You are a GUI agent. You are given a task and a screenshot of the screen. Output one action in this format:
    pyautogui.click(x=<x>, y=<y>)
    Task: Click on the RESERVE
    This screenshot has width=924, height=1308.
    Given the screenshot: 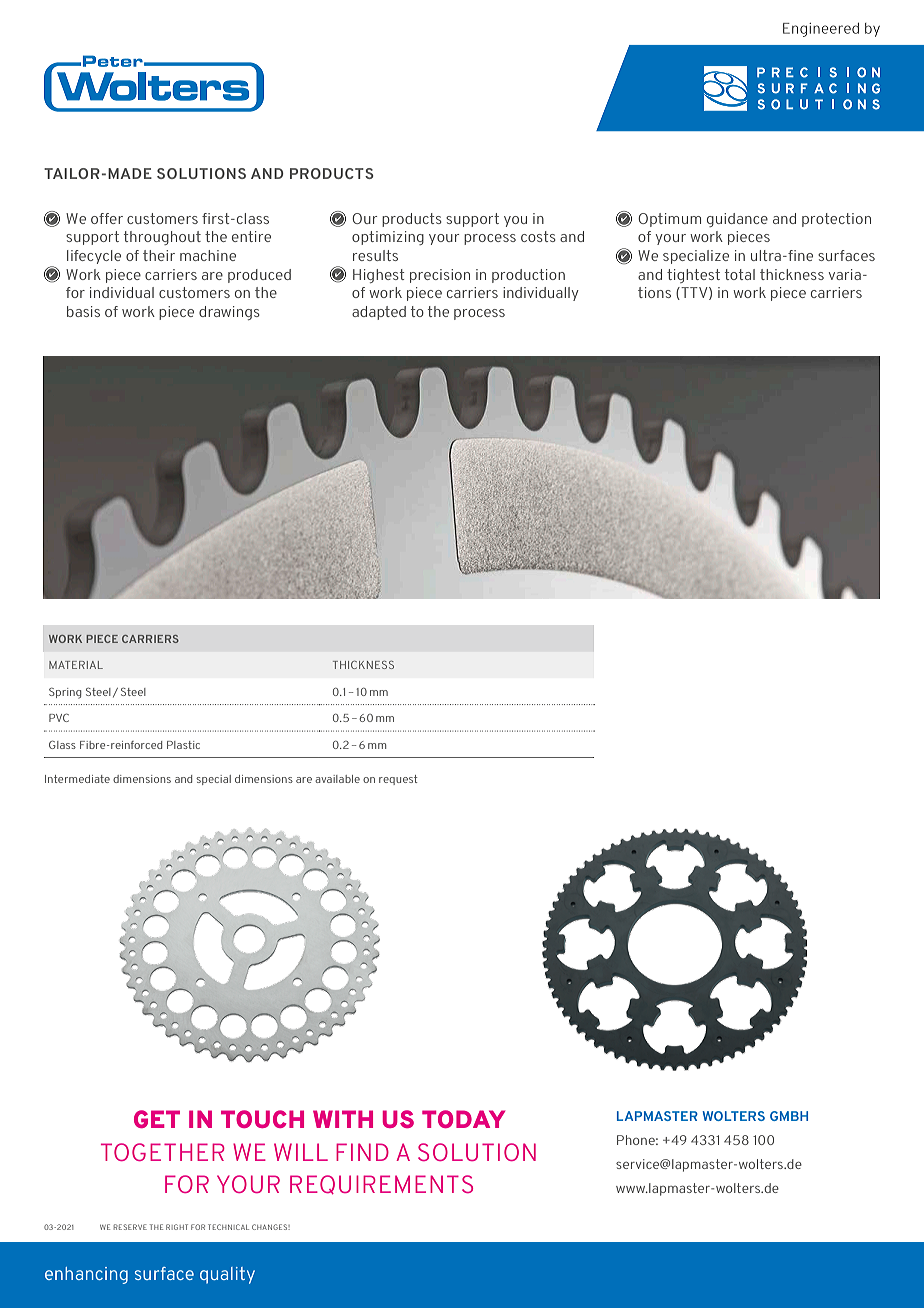 What is the action you would take?
    pyautogui.click(x=130, y=1227)
